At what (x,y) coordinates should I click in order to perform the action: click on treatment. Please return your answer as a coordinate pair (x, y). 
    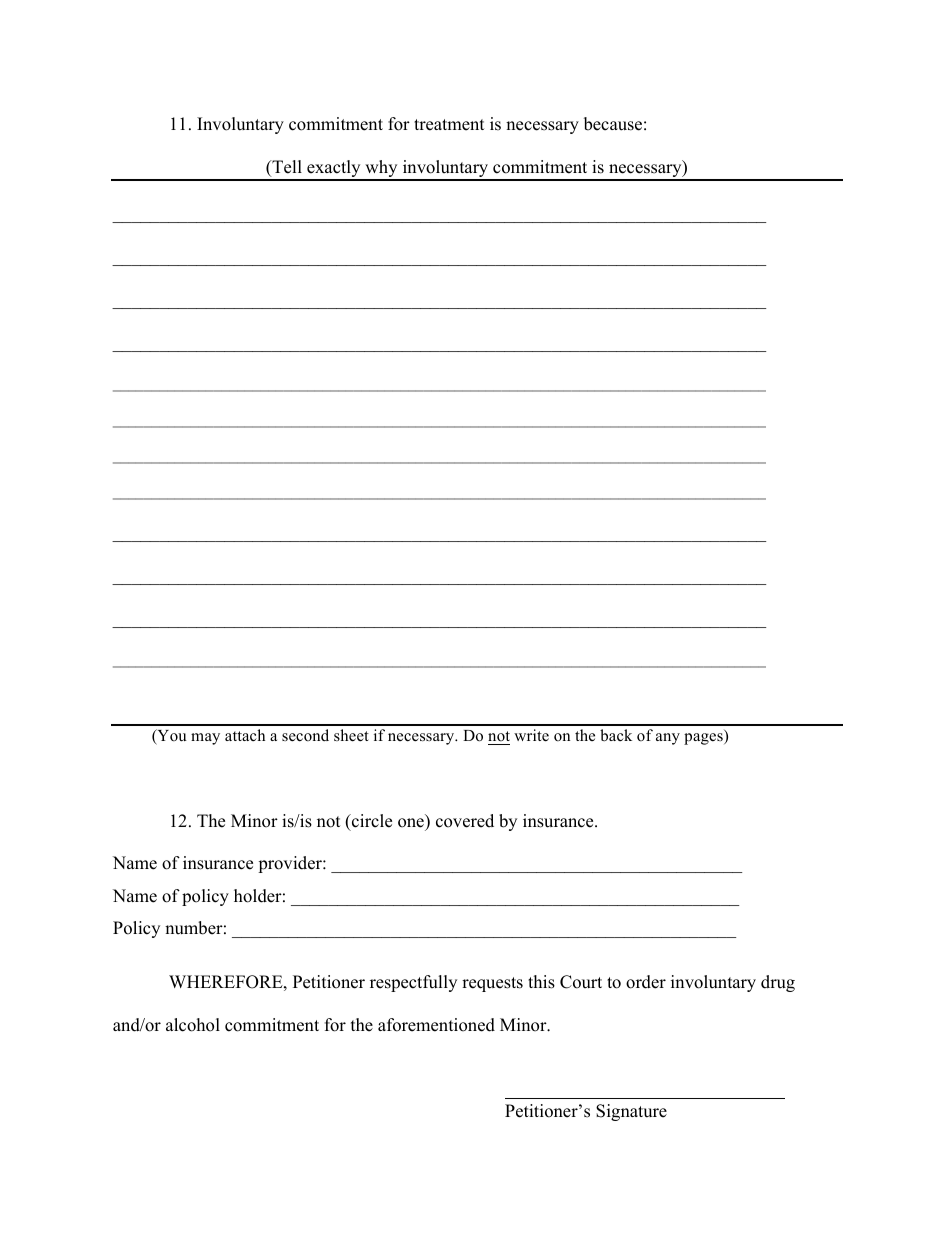
    Looking at the image, I should click on (449, 125).
